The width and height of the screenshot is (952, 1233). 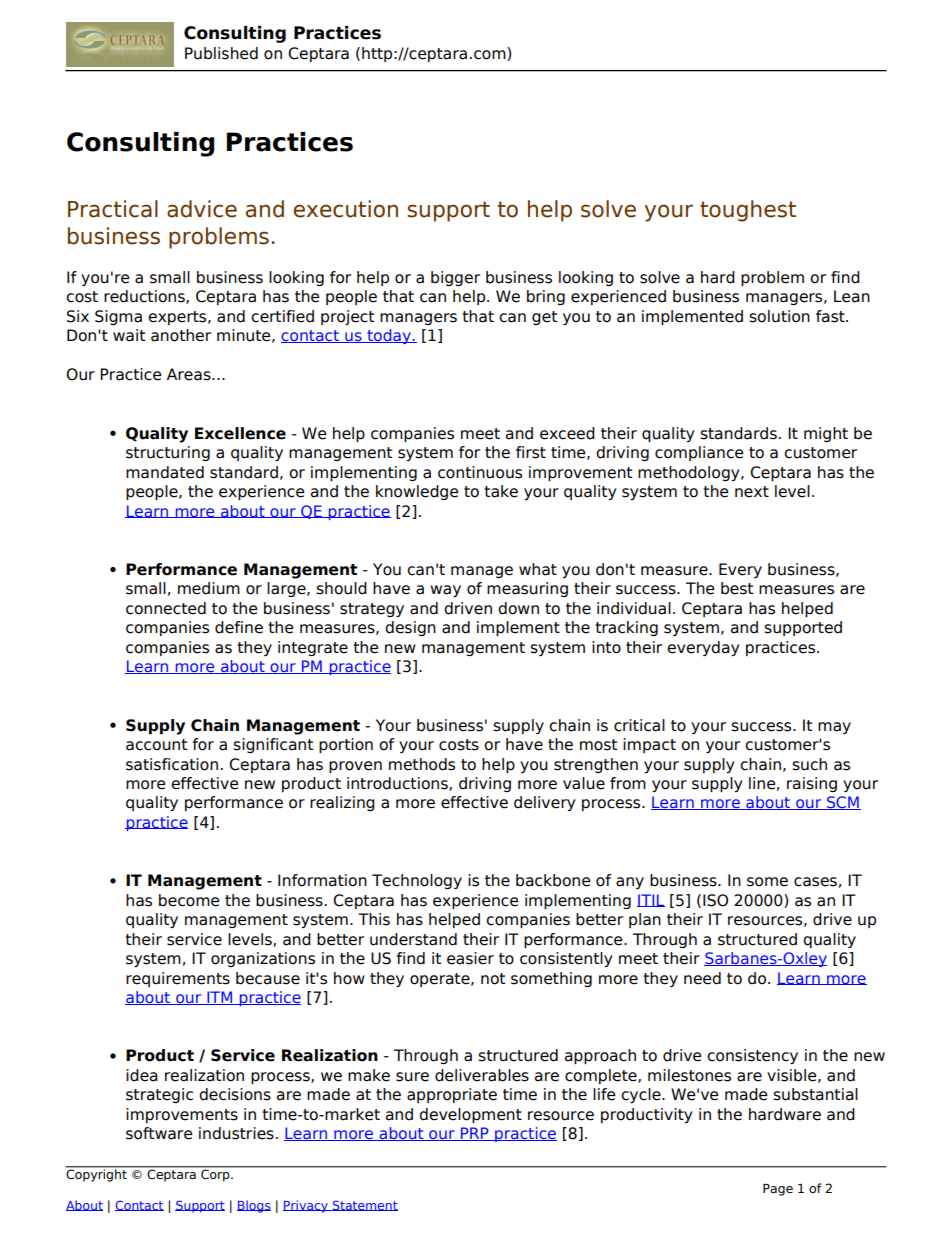 I want to click on continuous, so click(x=480, y=472).
